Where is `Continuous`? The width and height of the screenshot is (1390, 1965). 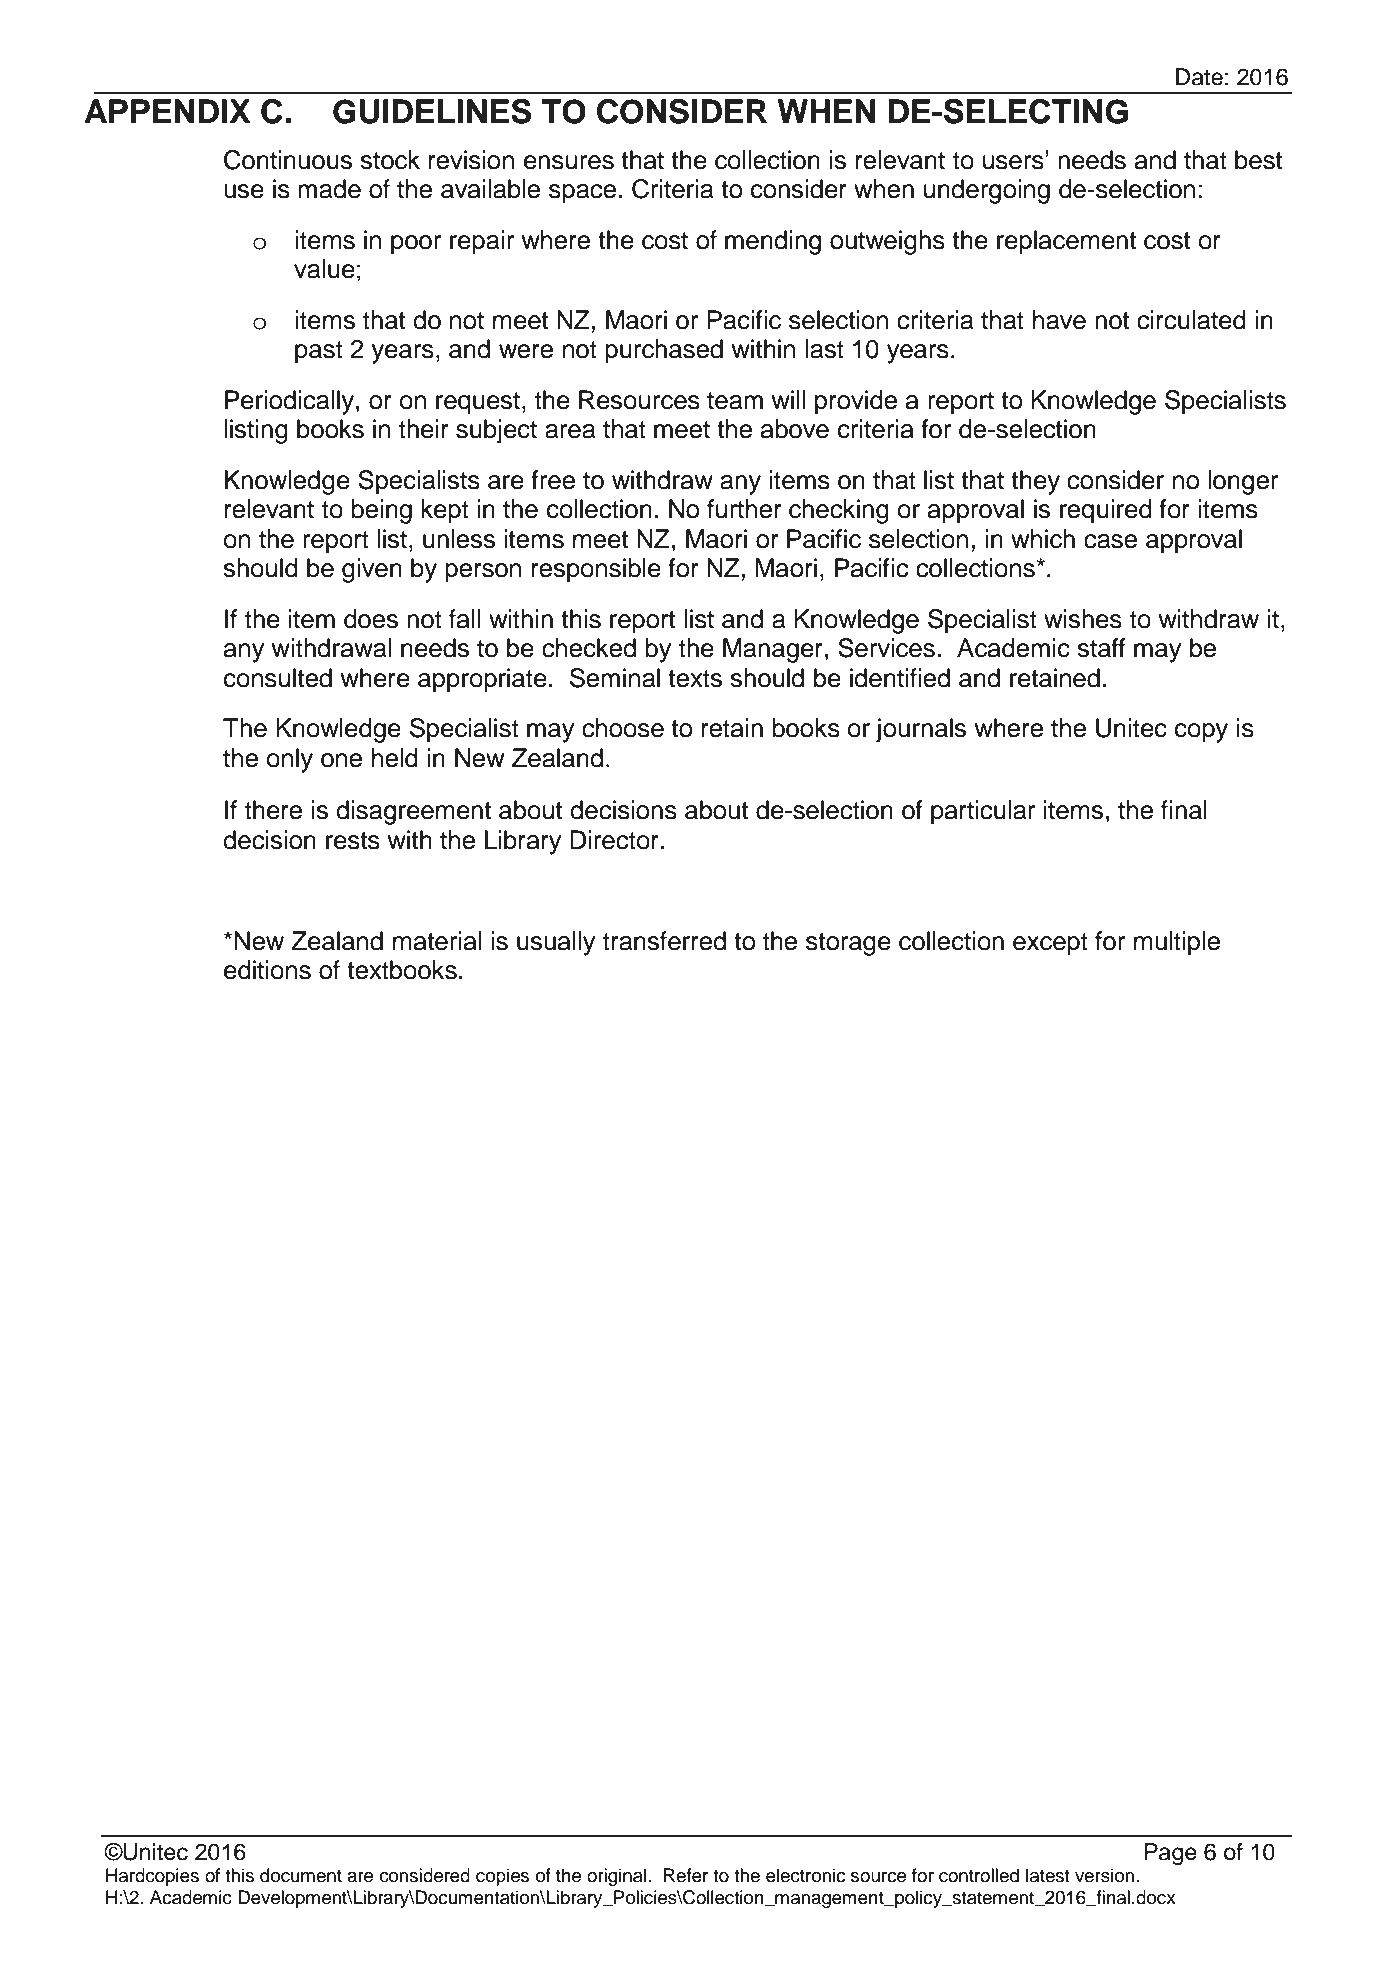 Continuous is located at coordinates (288, 160).
